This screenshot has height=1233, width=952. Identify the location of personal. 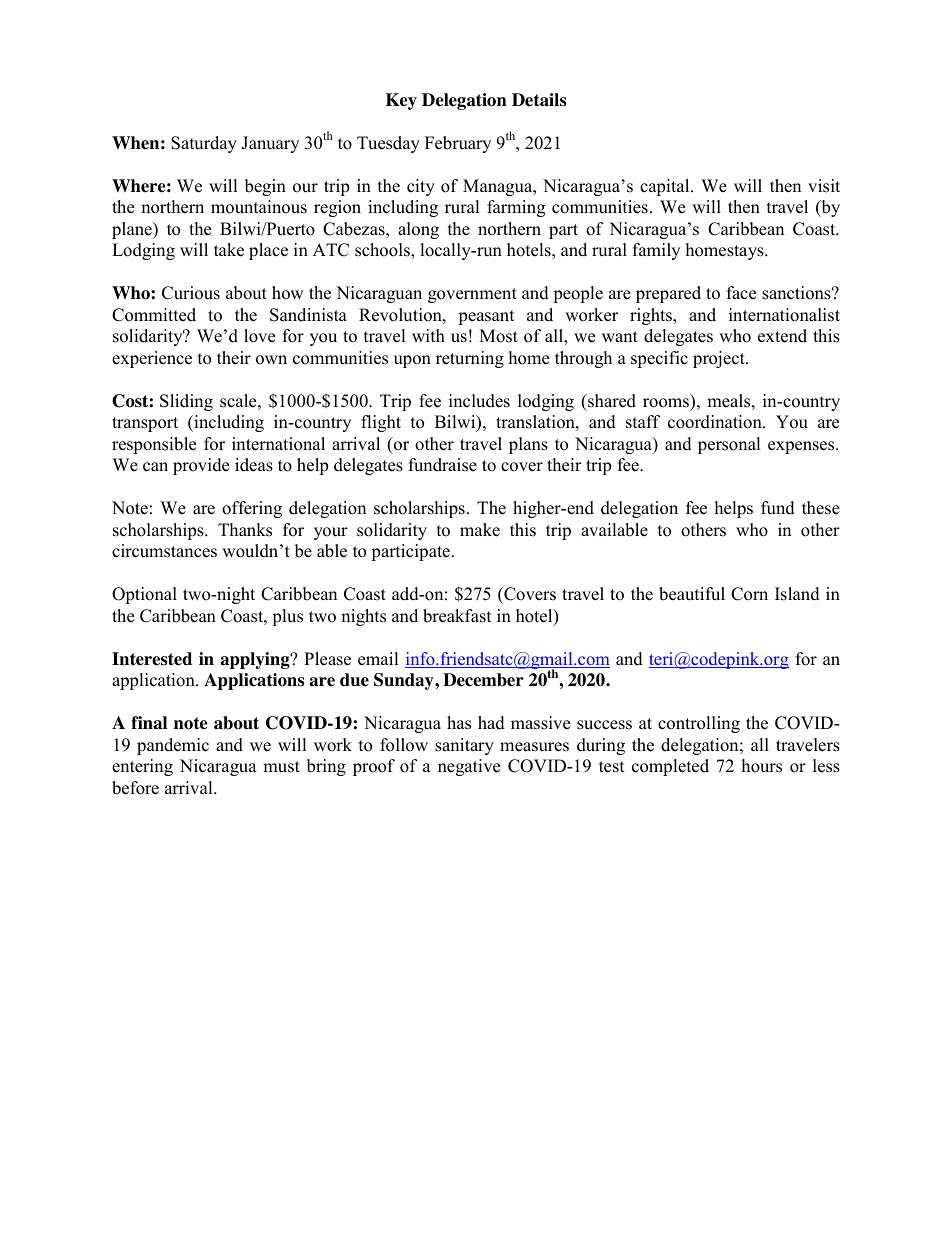
(729, 445).
